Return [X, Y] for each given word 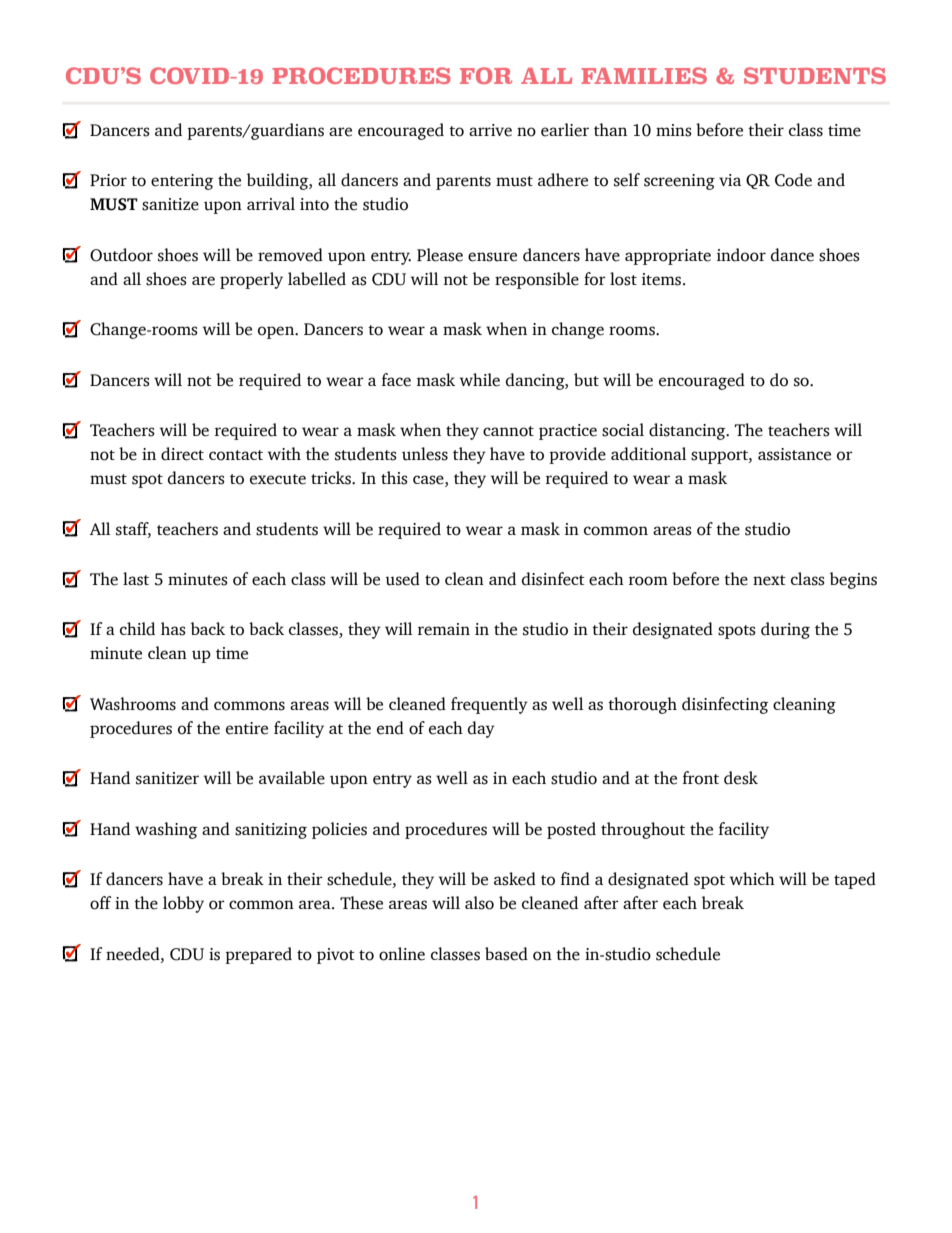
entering [182, 182]
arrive [490, 130]
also [479, 903]
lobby [183, 904]
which [752, 878]
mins [674, 130]
